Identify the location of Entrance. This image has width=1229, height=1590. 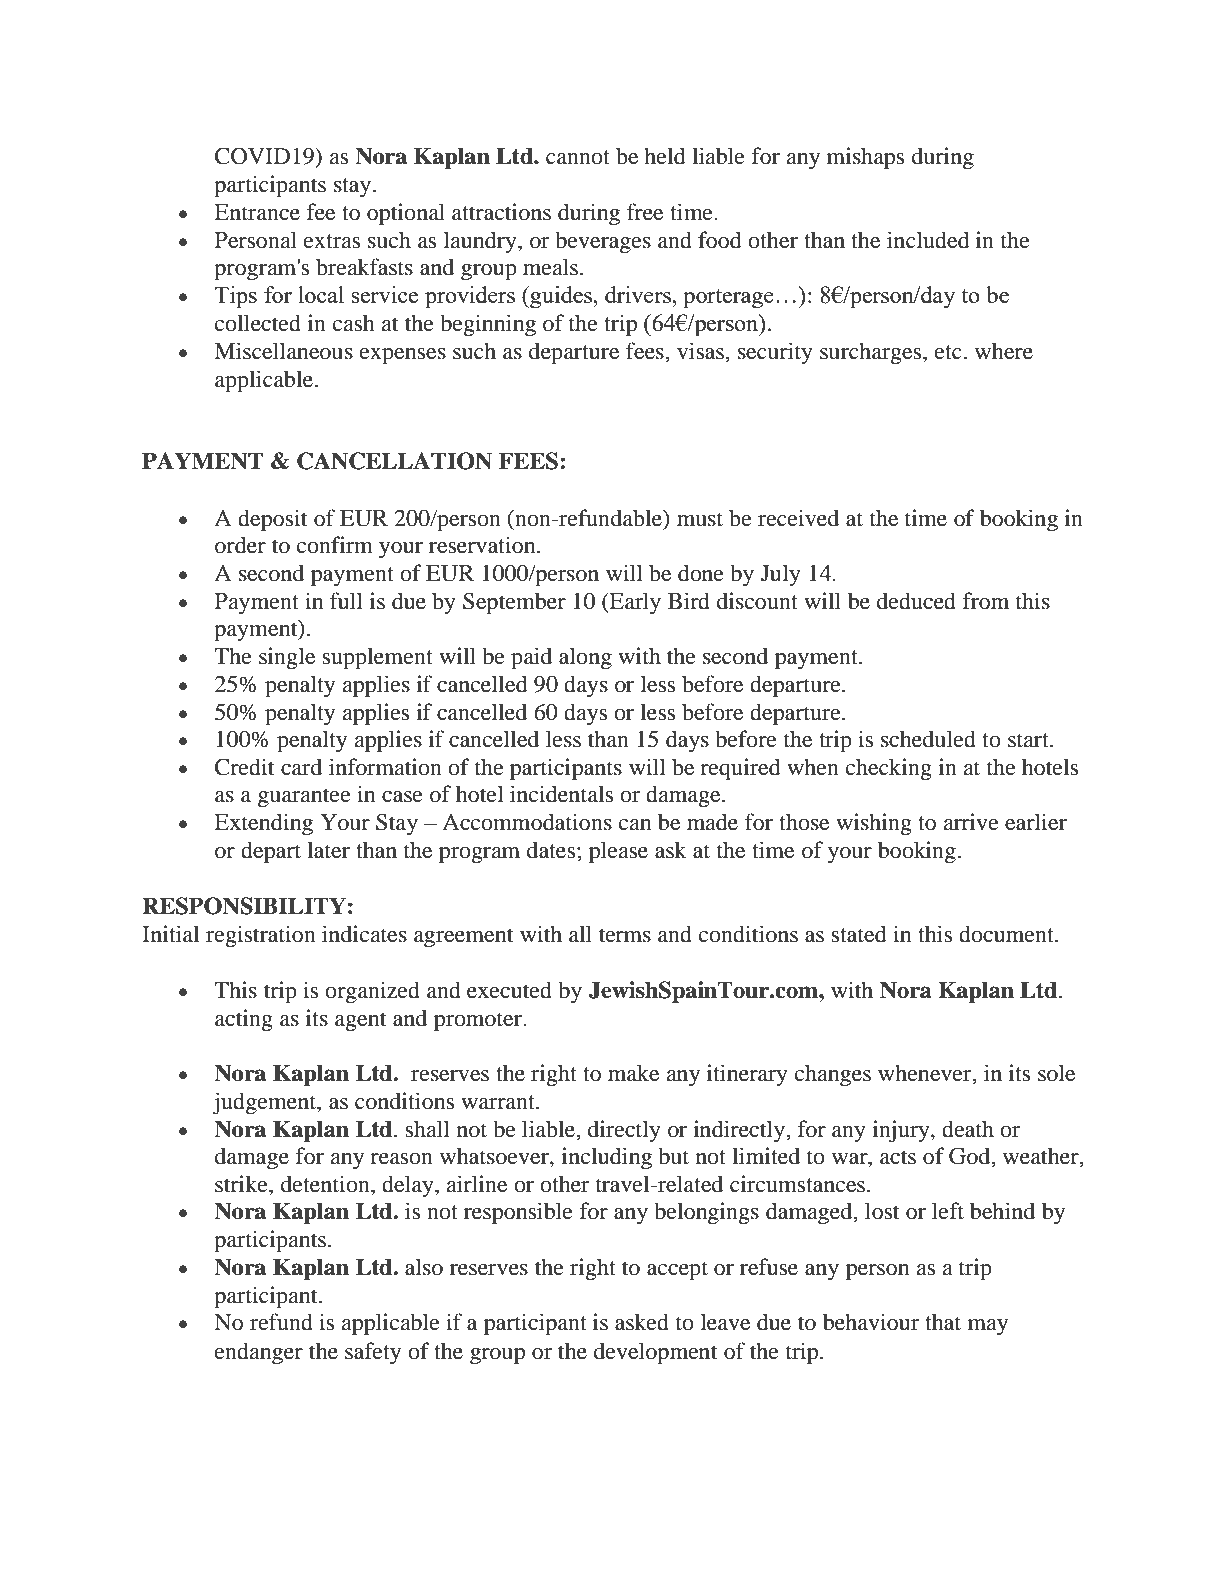
(257, 212).
